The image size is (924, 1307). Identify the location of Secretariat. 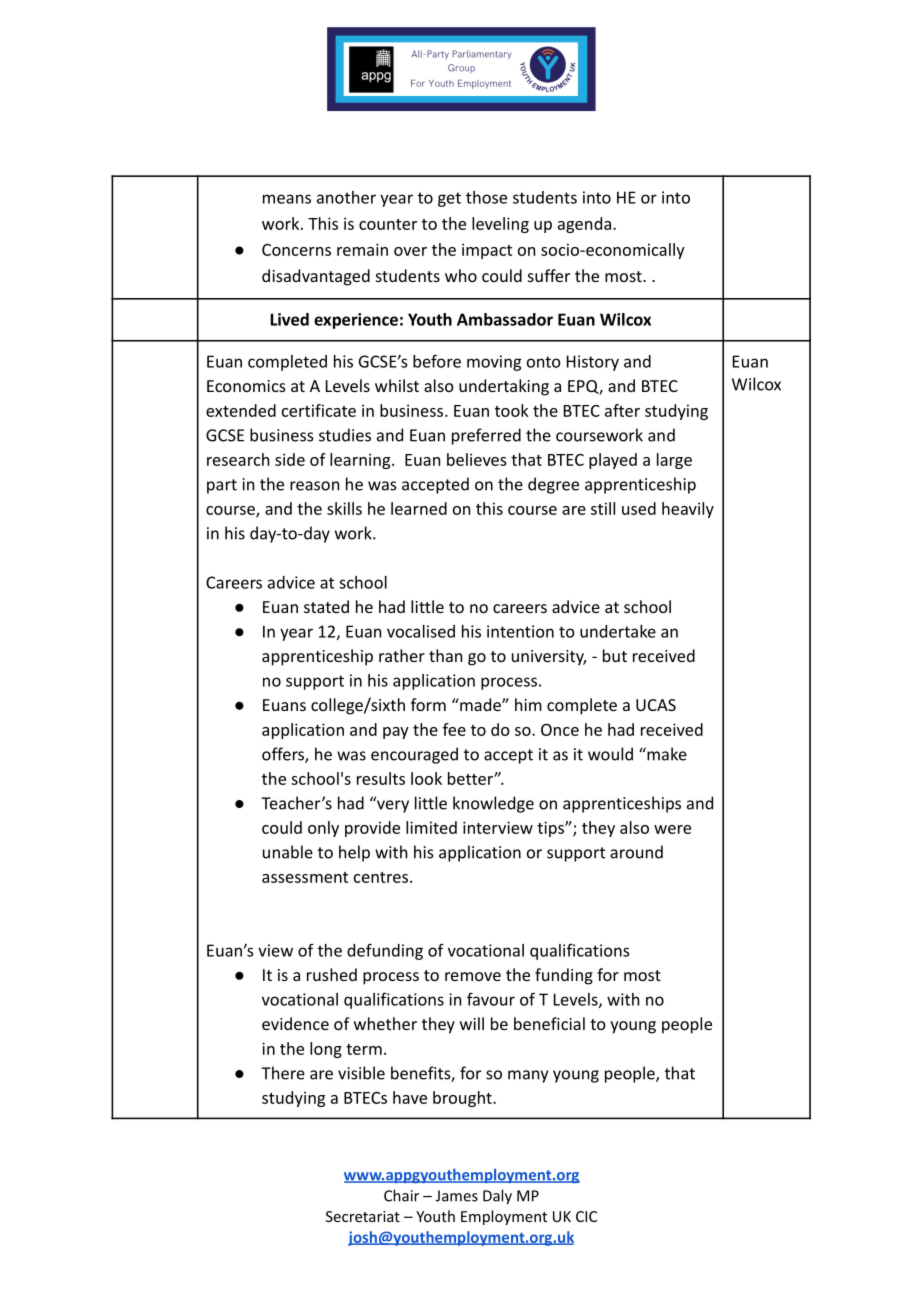
(363, 1216).
